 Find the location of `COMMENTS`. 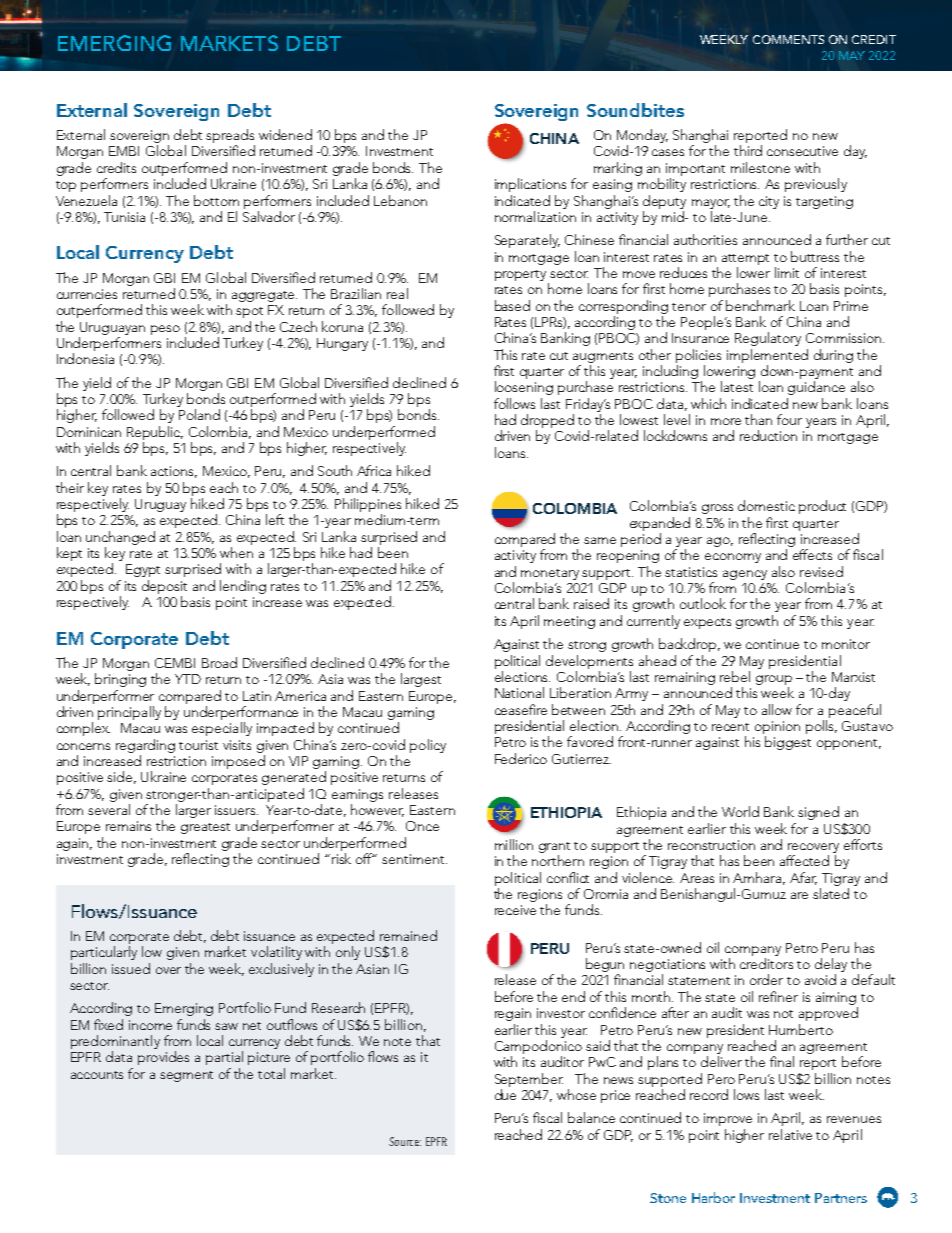

COMMENTS is located at coordinates (788, 39).
